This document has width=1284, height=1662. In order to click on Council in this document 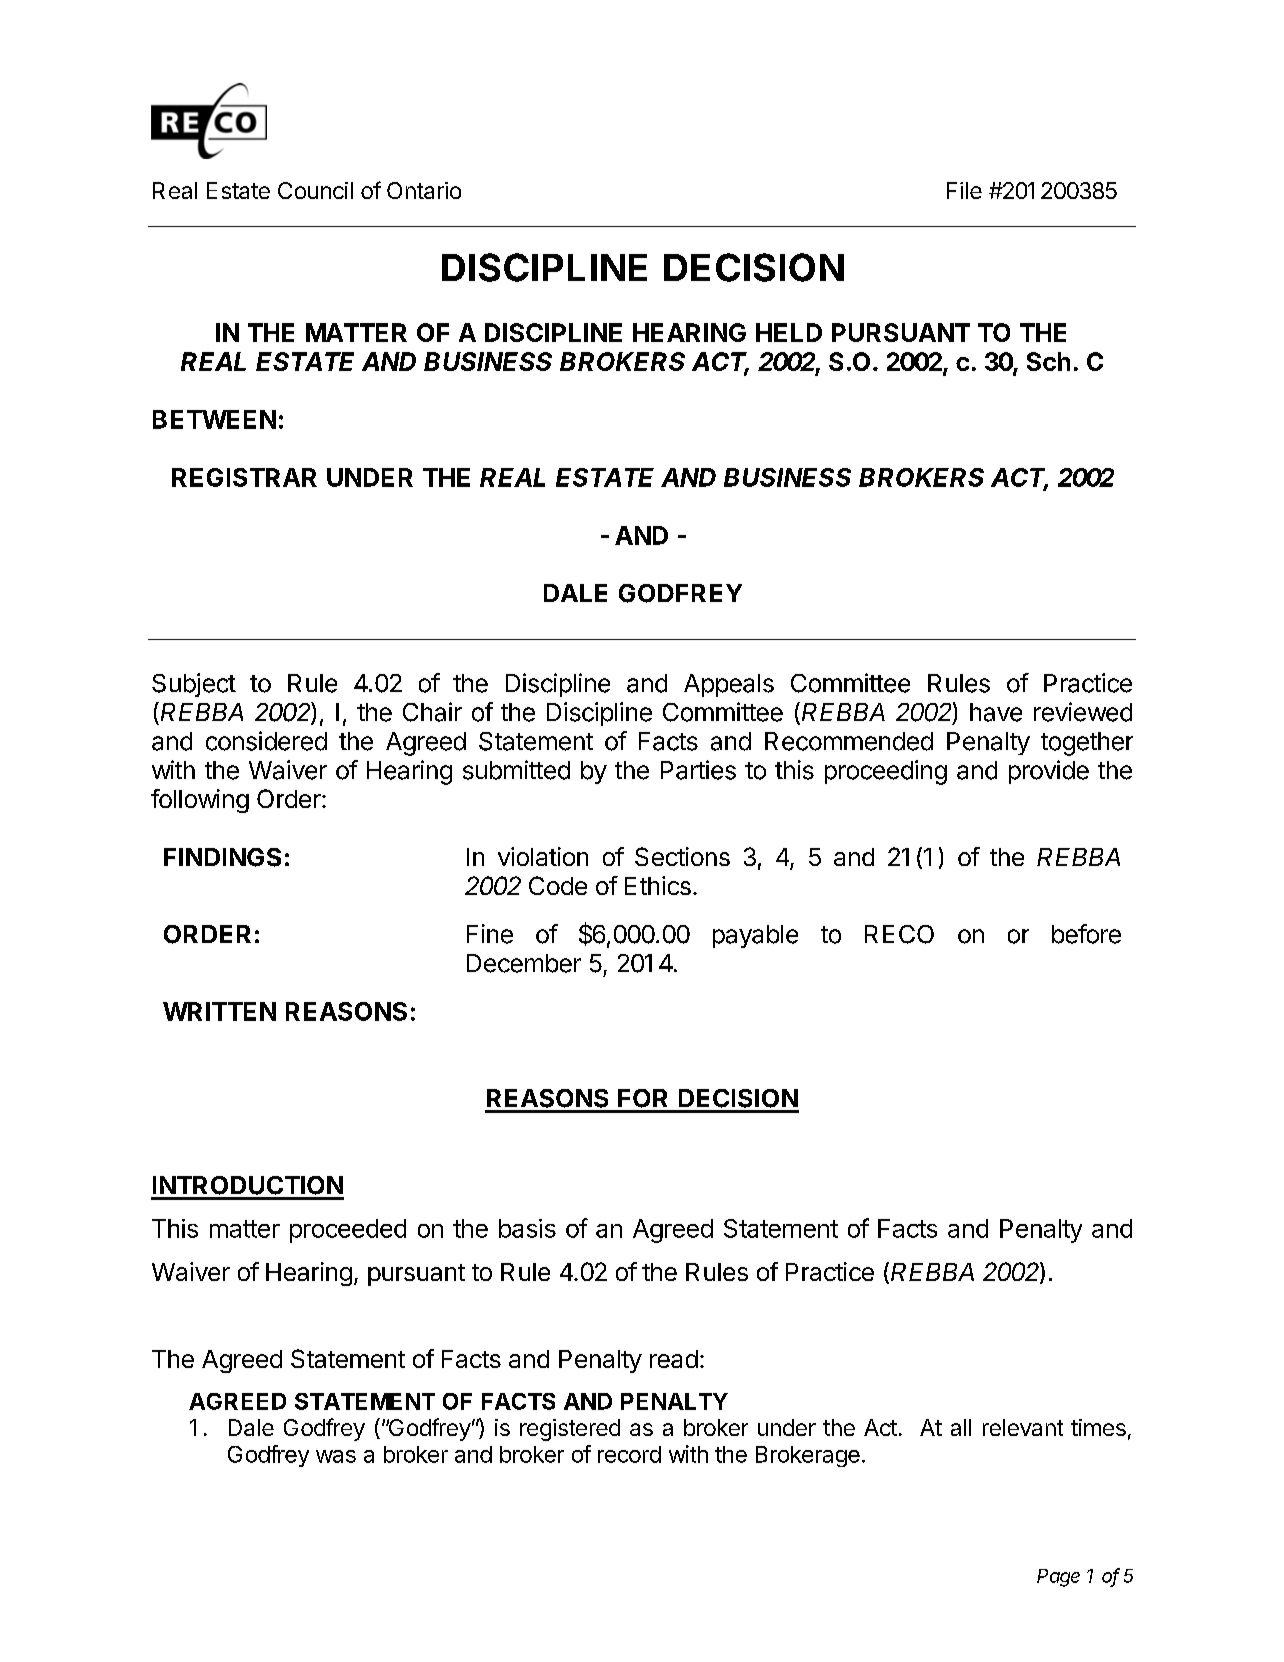, I will do `click(315, 190)`.
